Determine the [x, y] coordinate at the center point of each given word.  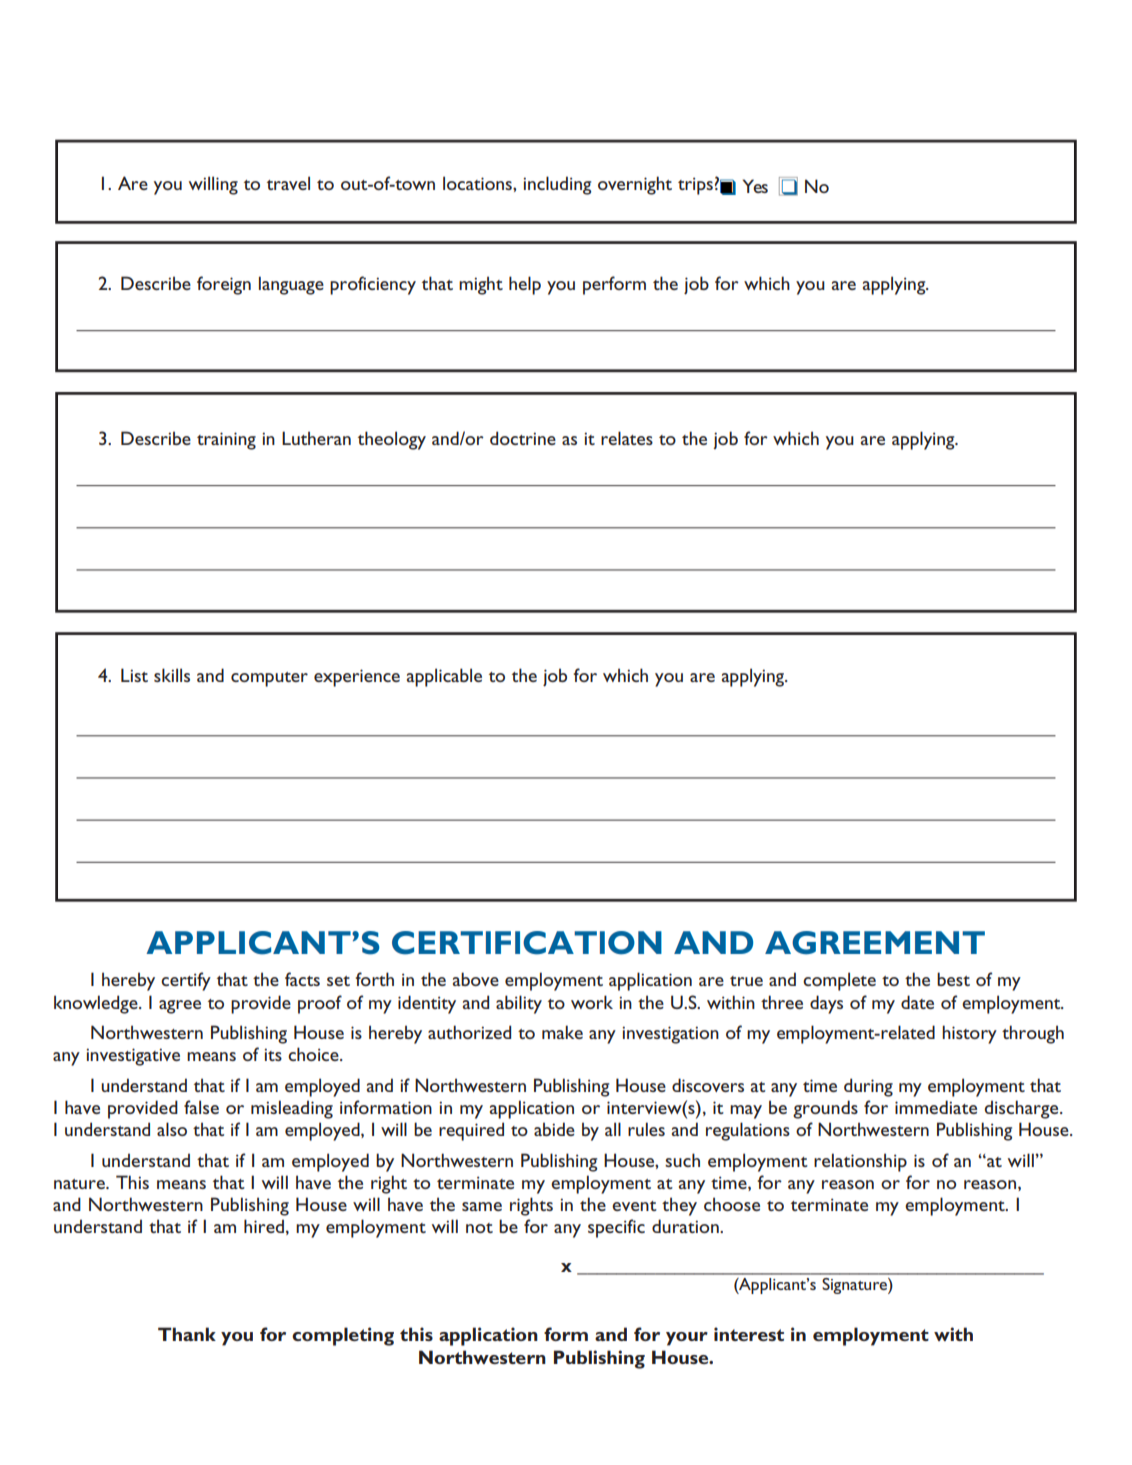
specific [616, 1228]
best [953, 979]
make [562, 1032]
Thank [187, 1334]
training [226, 441]
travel [288, 183]
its [273, 1054]
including [557, 185]
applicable [444, 677]
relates [627, 438]
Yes [755, 186]
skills [172, 675]
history [969, 1034]
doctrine [523, 438]
